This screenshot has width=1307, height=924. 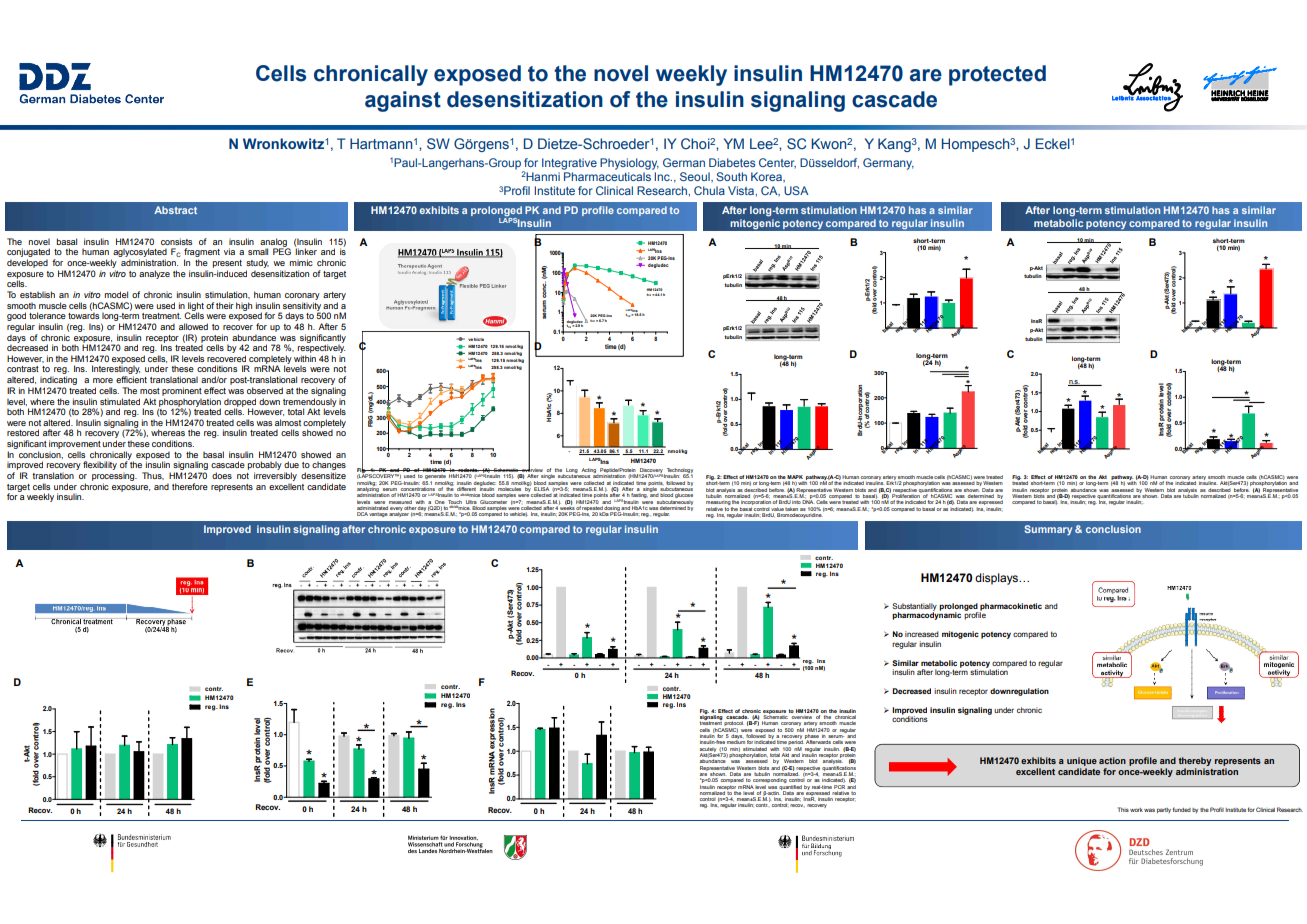 I want to click on via, so click(x=229, y=251).
